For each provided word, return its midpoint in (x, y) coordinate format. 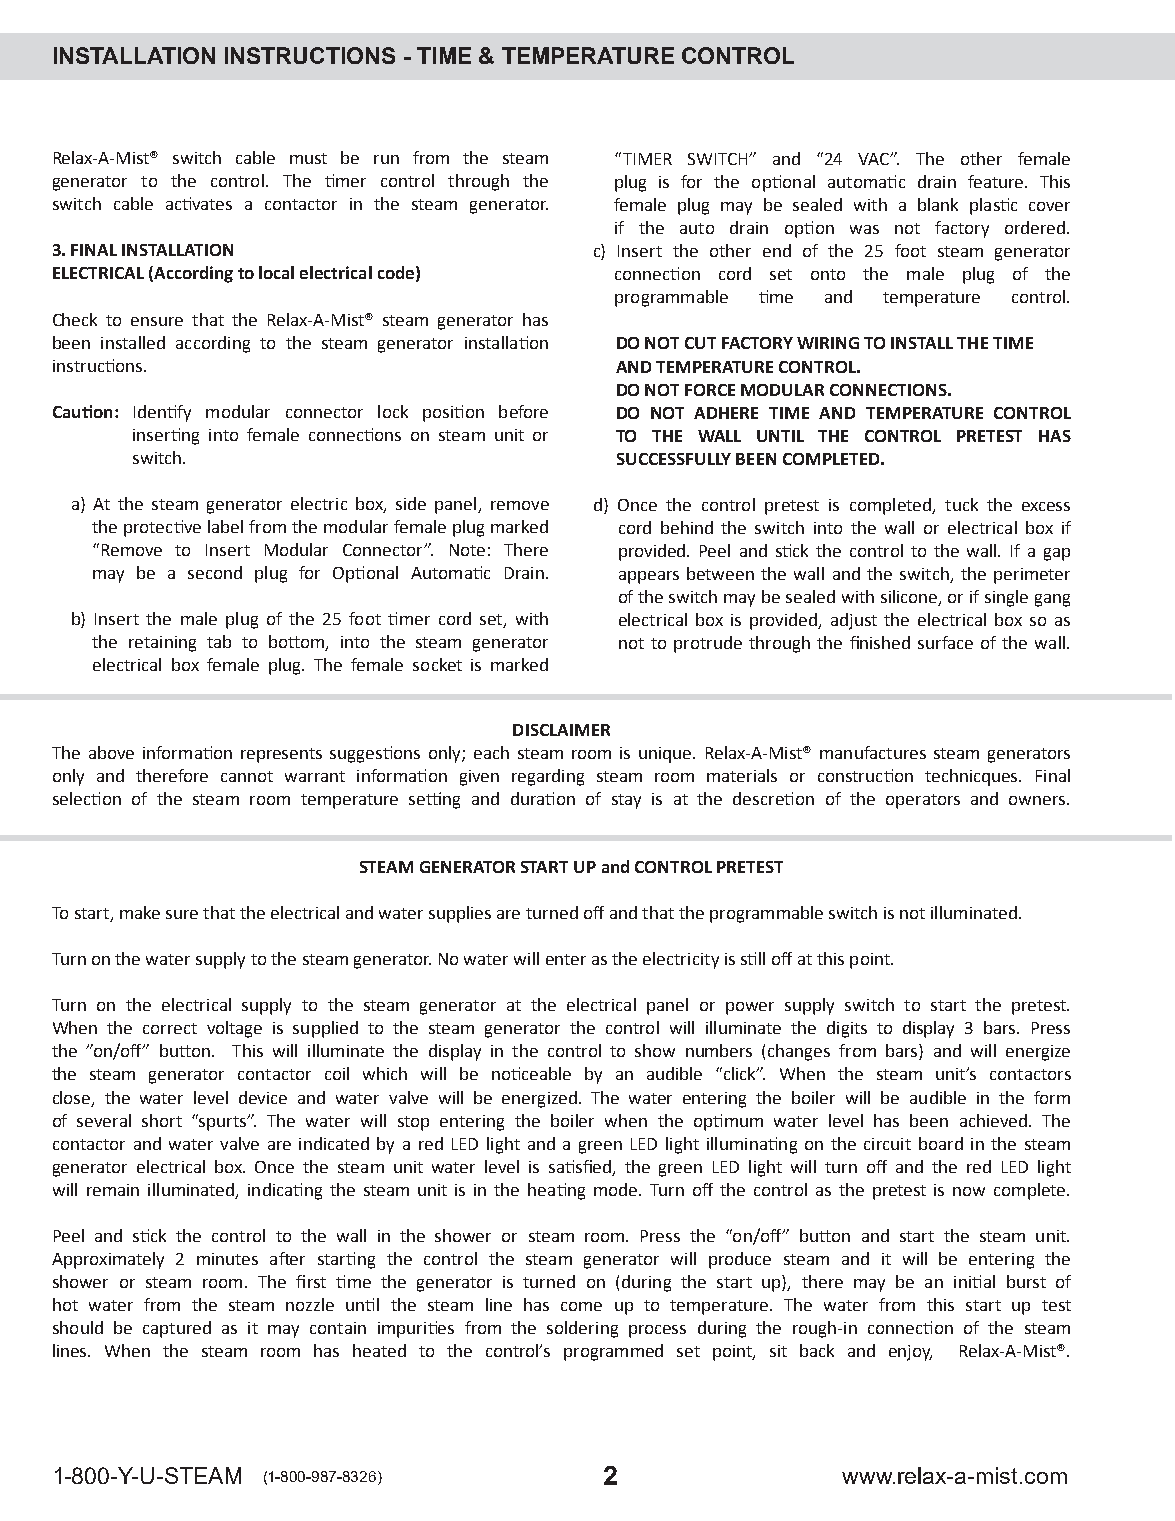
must (308, 158)
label (225, 526)
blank (938, 204)
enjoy (910, 1353)
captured (177, 1329)
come (581, 1306)
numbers (719, 1050)
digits (847, 1029)
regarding (548, 777)
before (523, 411)
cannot (247, 776)
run (386, 159)
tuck (961, 504)
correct (170, 1028)
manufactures (873, 752)
